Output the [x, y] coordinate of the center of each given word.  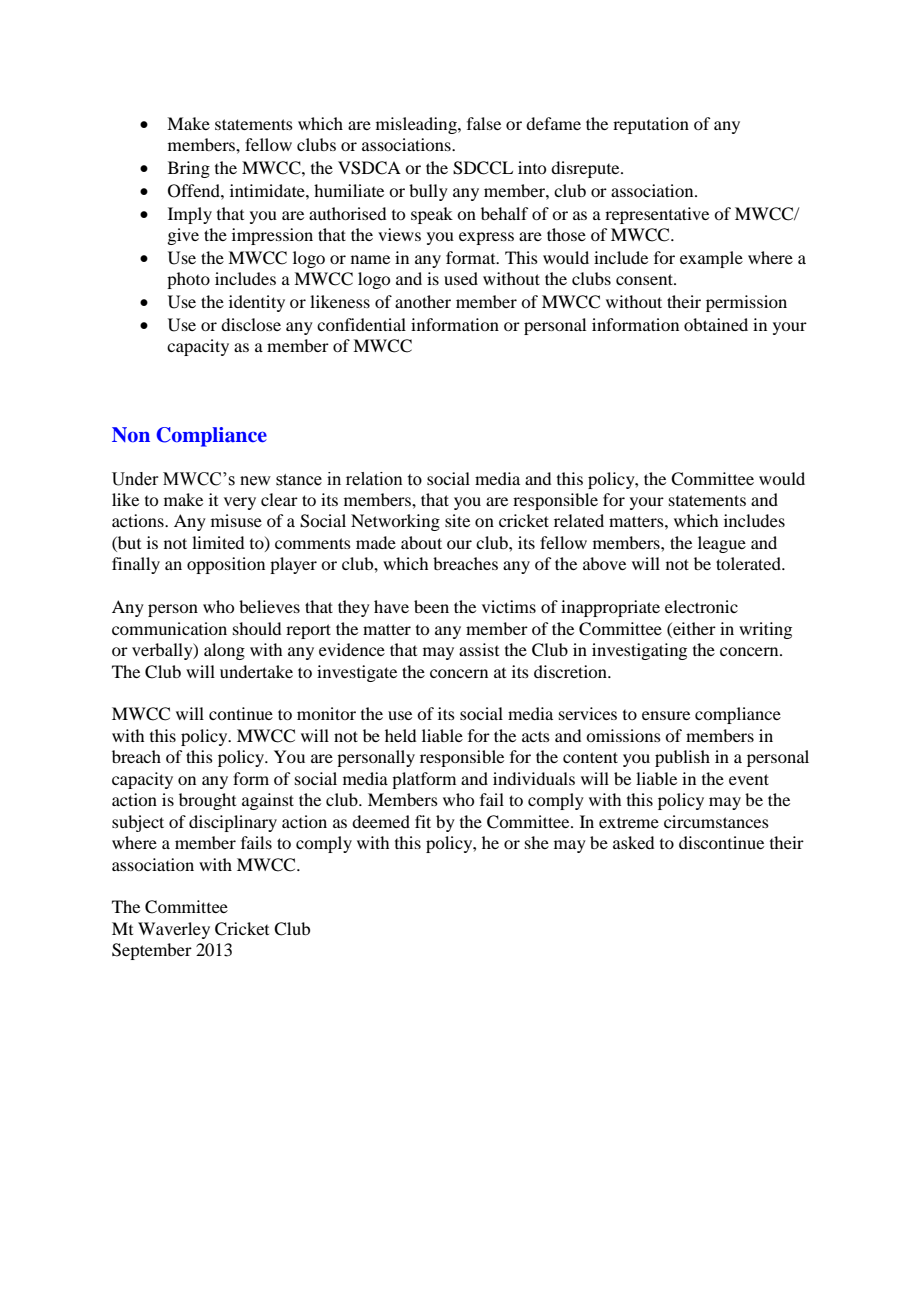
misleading [417, 125]
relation [374, 479]
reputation [651, 125]
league [722, 544]
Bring [189, 169]
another [423, 301]
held [400, 735]
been [431, 606]
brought [207, 801]
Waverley [174, 930]
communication [169, 628]
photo [188, 280]
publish [682, 758]
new [255, 481]
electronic [701, 606]
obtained [716, 324]
